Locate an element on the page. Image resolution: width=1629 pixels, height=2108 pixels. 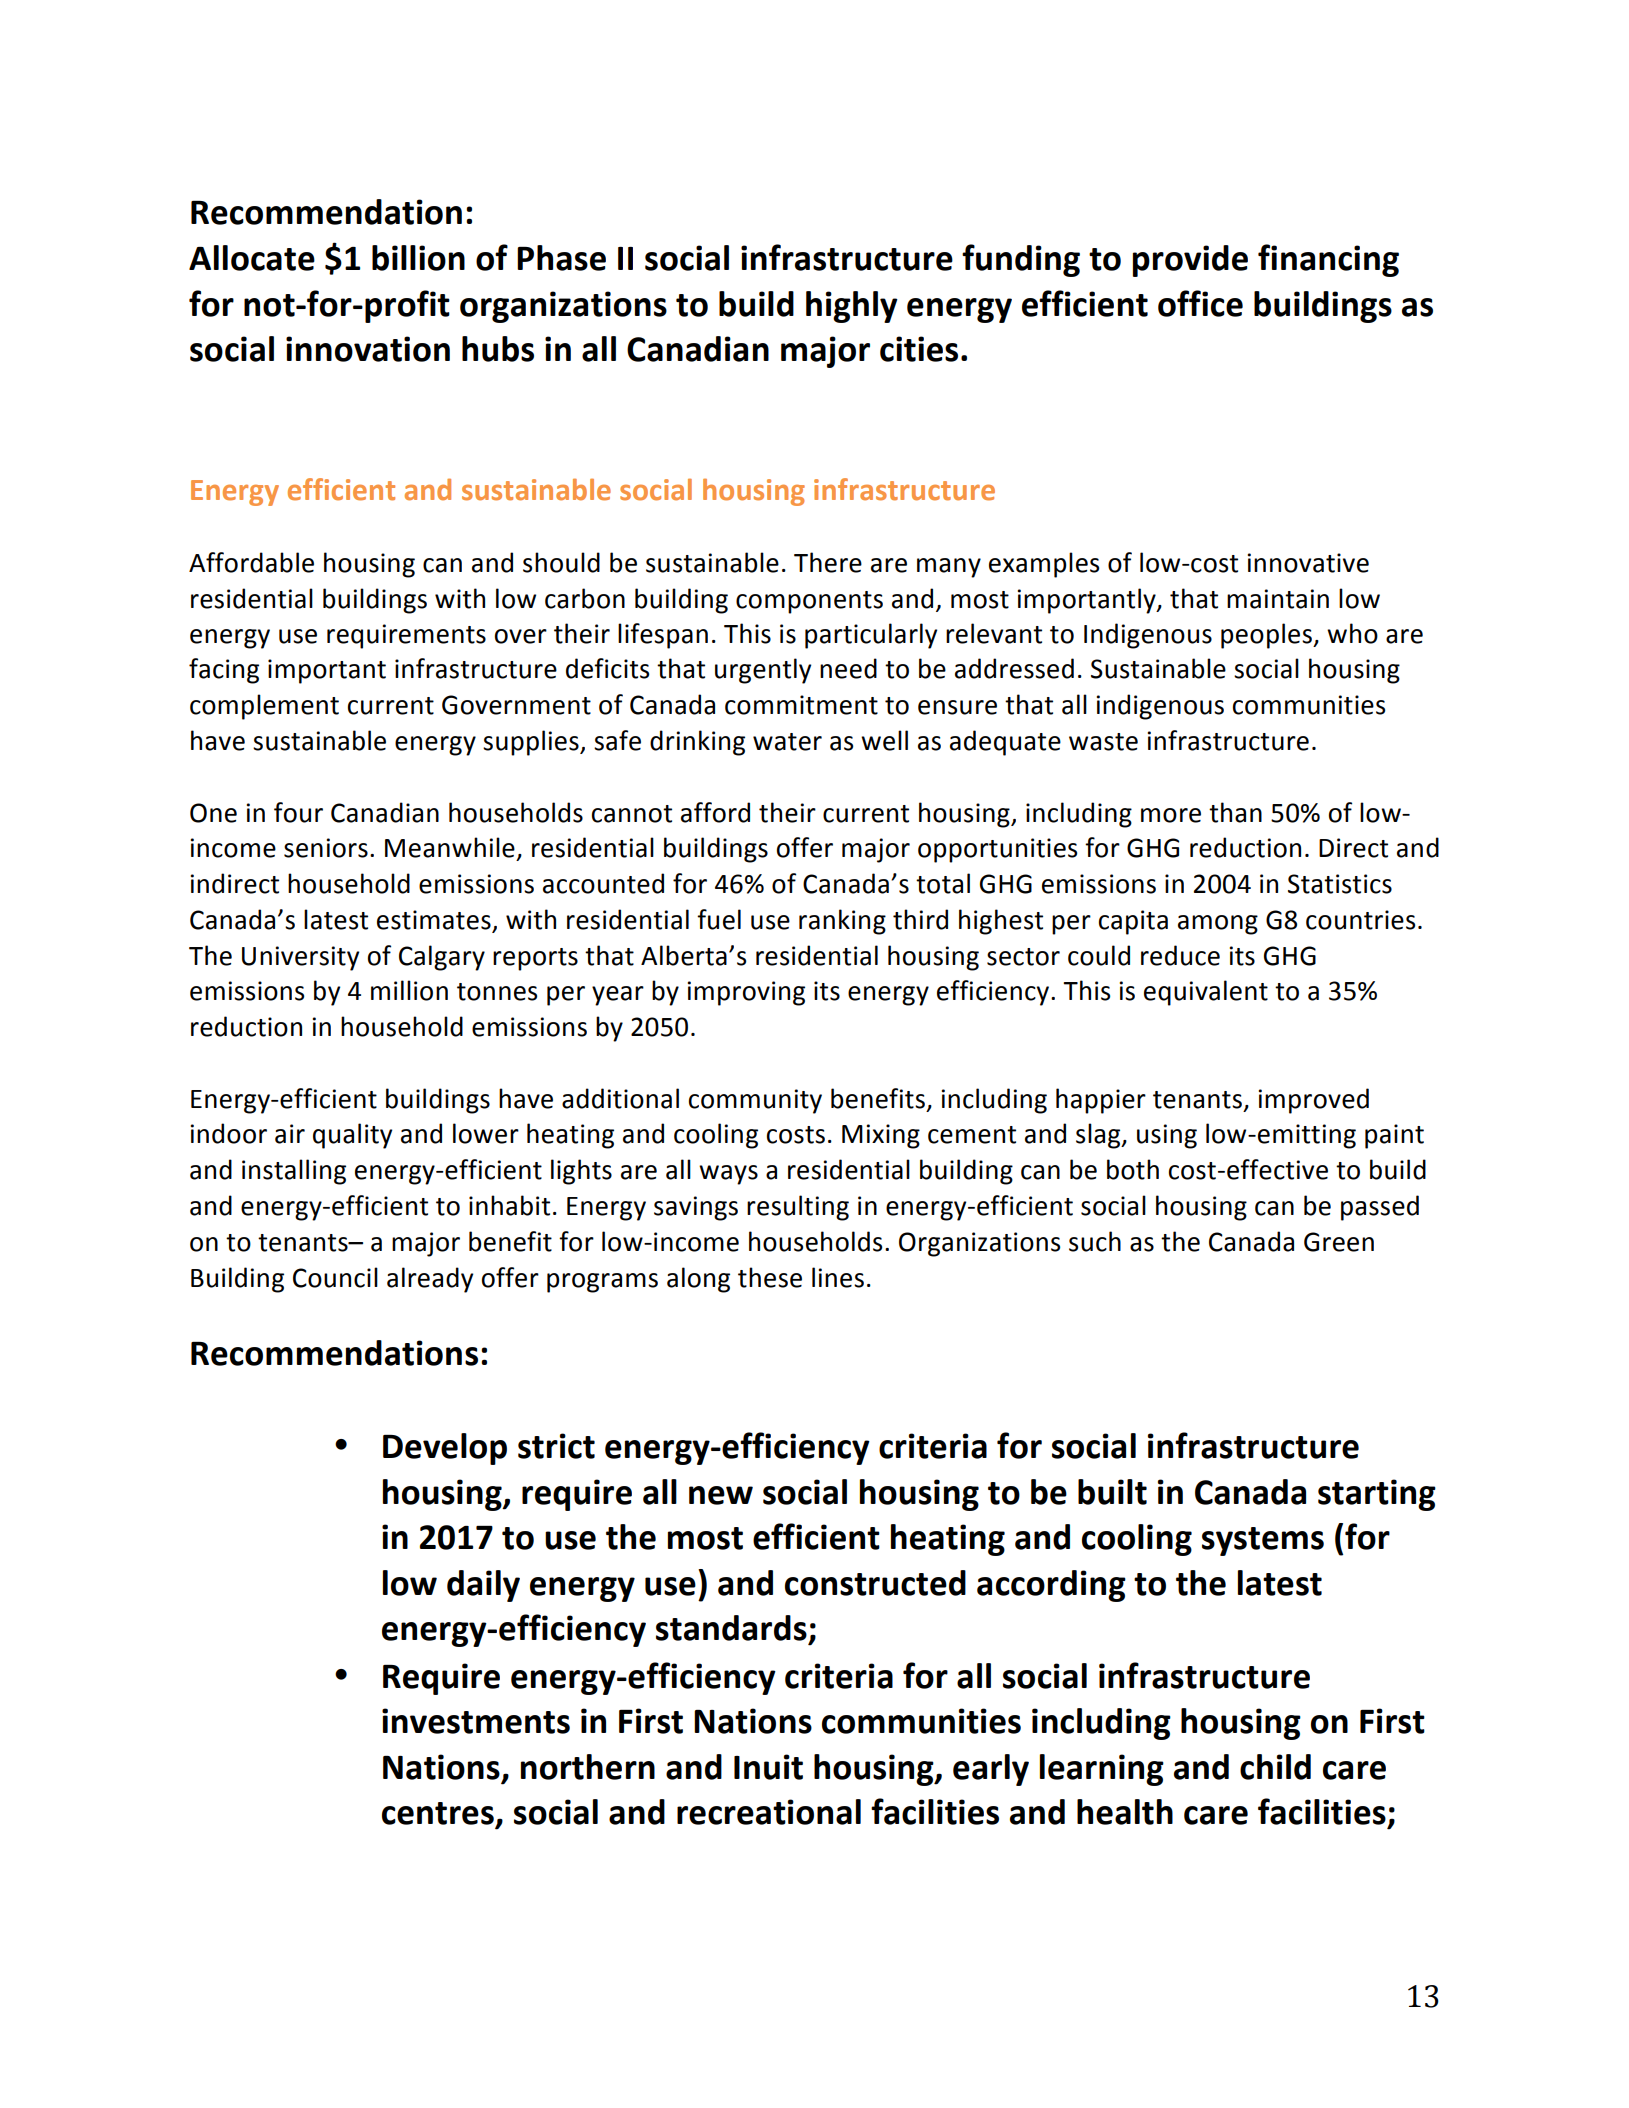
equivalent is located at coordinates (1206, 993).
